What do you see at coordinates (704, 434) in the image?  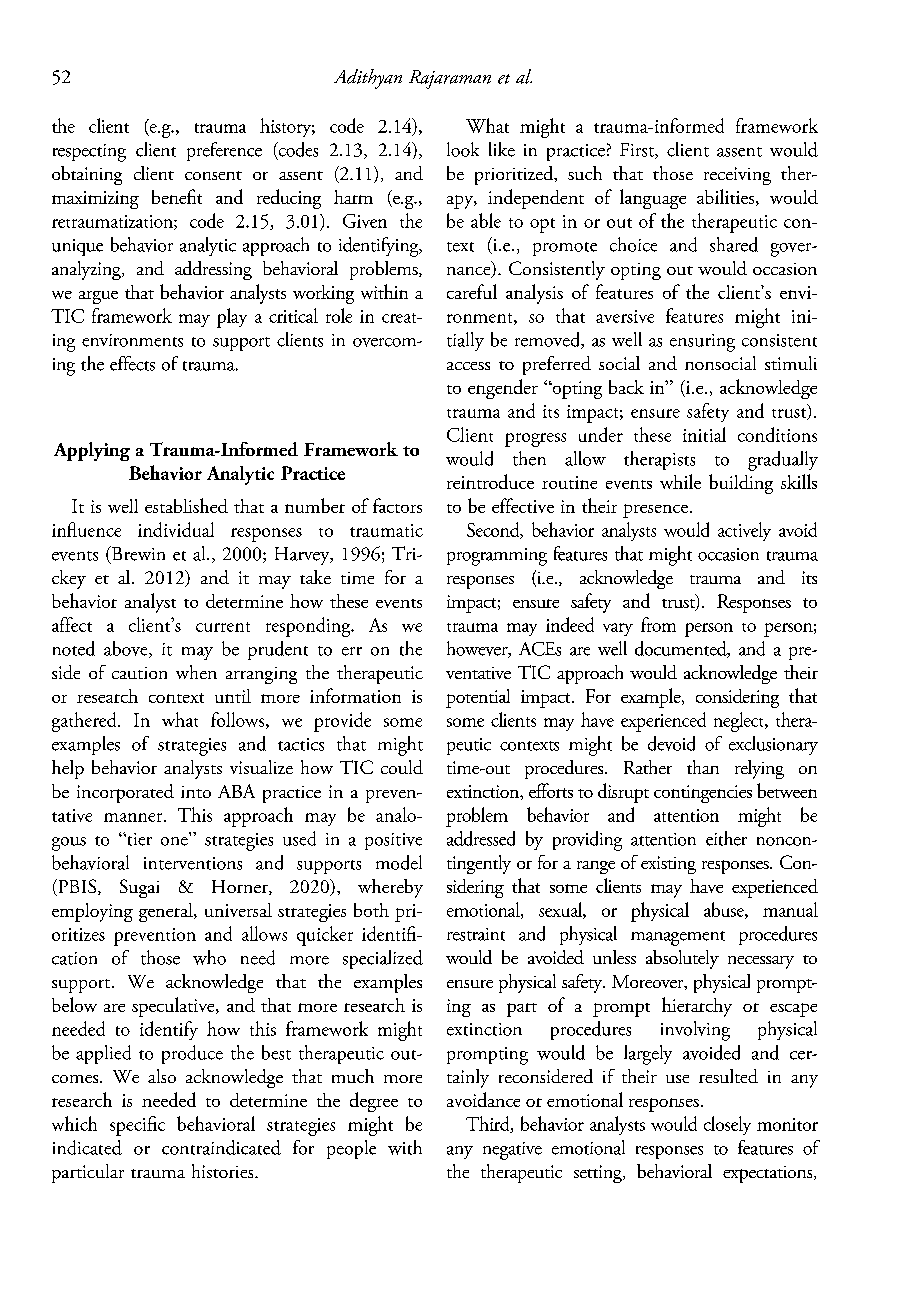 I see `initial` at bounding box center [704, 434].
